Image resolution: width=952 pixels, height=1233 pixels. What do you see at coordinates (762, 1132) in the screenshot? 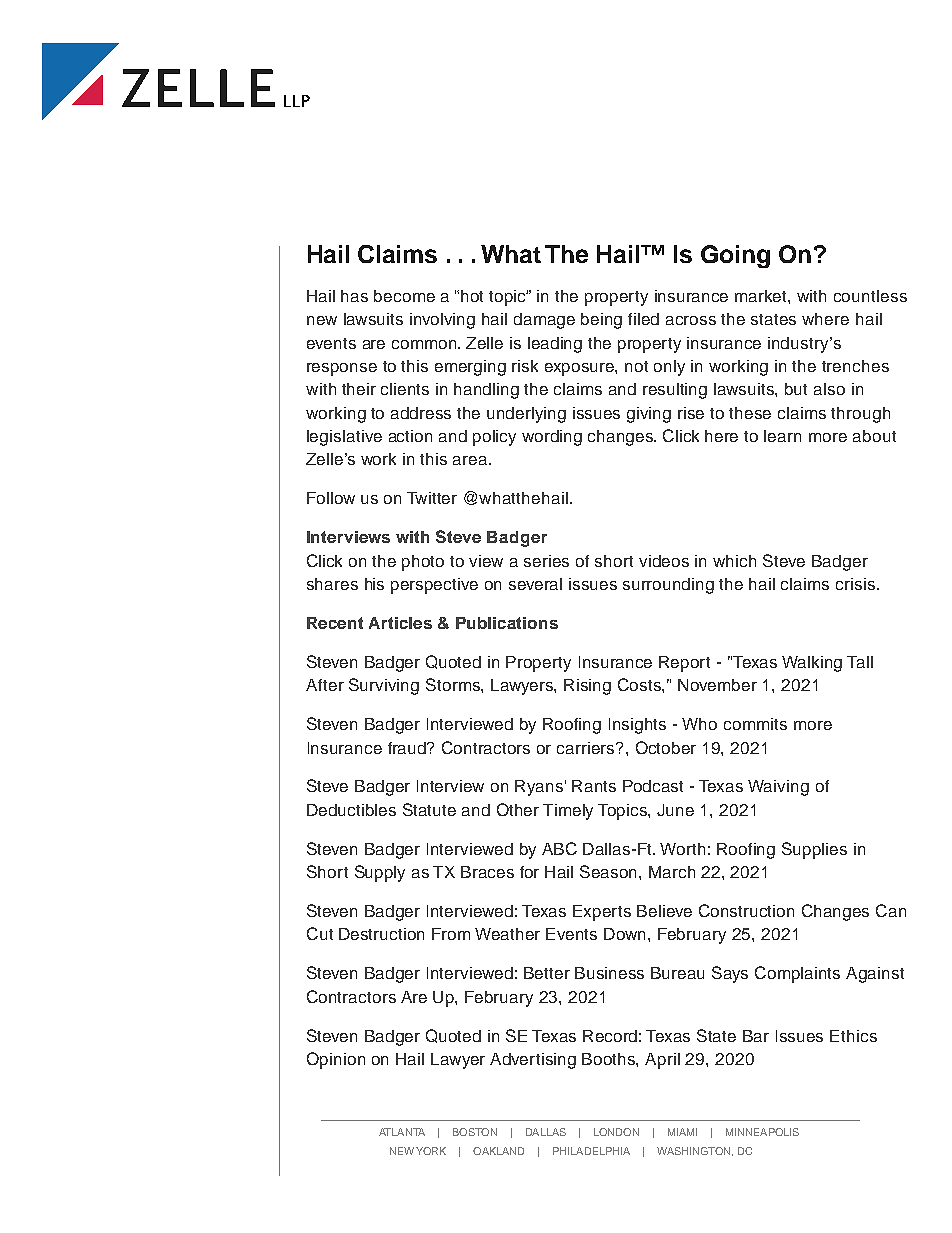
I see `MINNEAPOLIS` at bounding box center [762, 1132].
